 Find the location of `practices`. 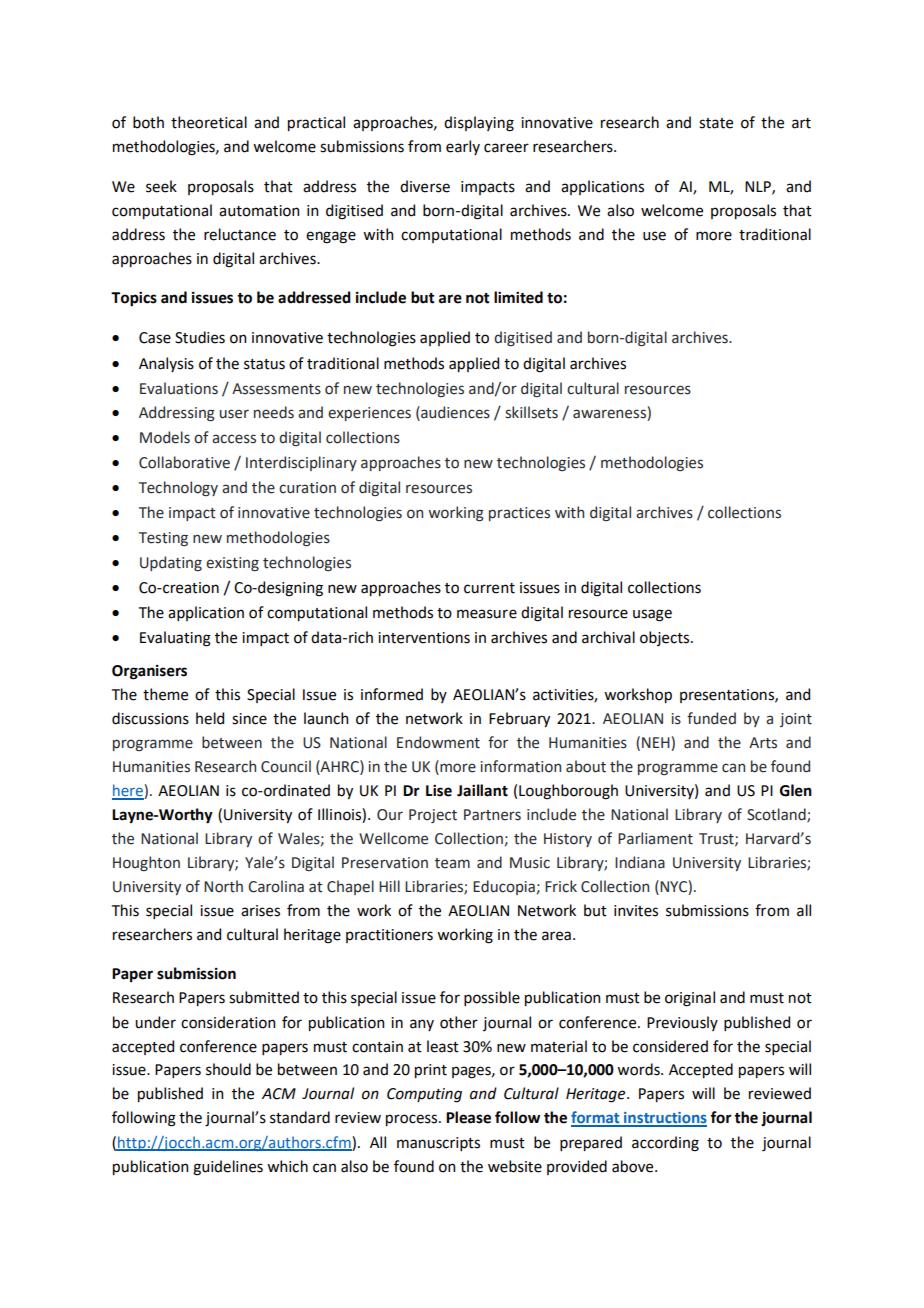

practices is located at coordinates (519, 514).
